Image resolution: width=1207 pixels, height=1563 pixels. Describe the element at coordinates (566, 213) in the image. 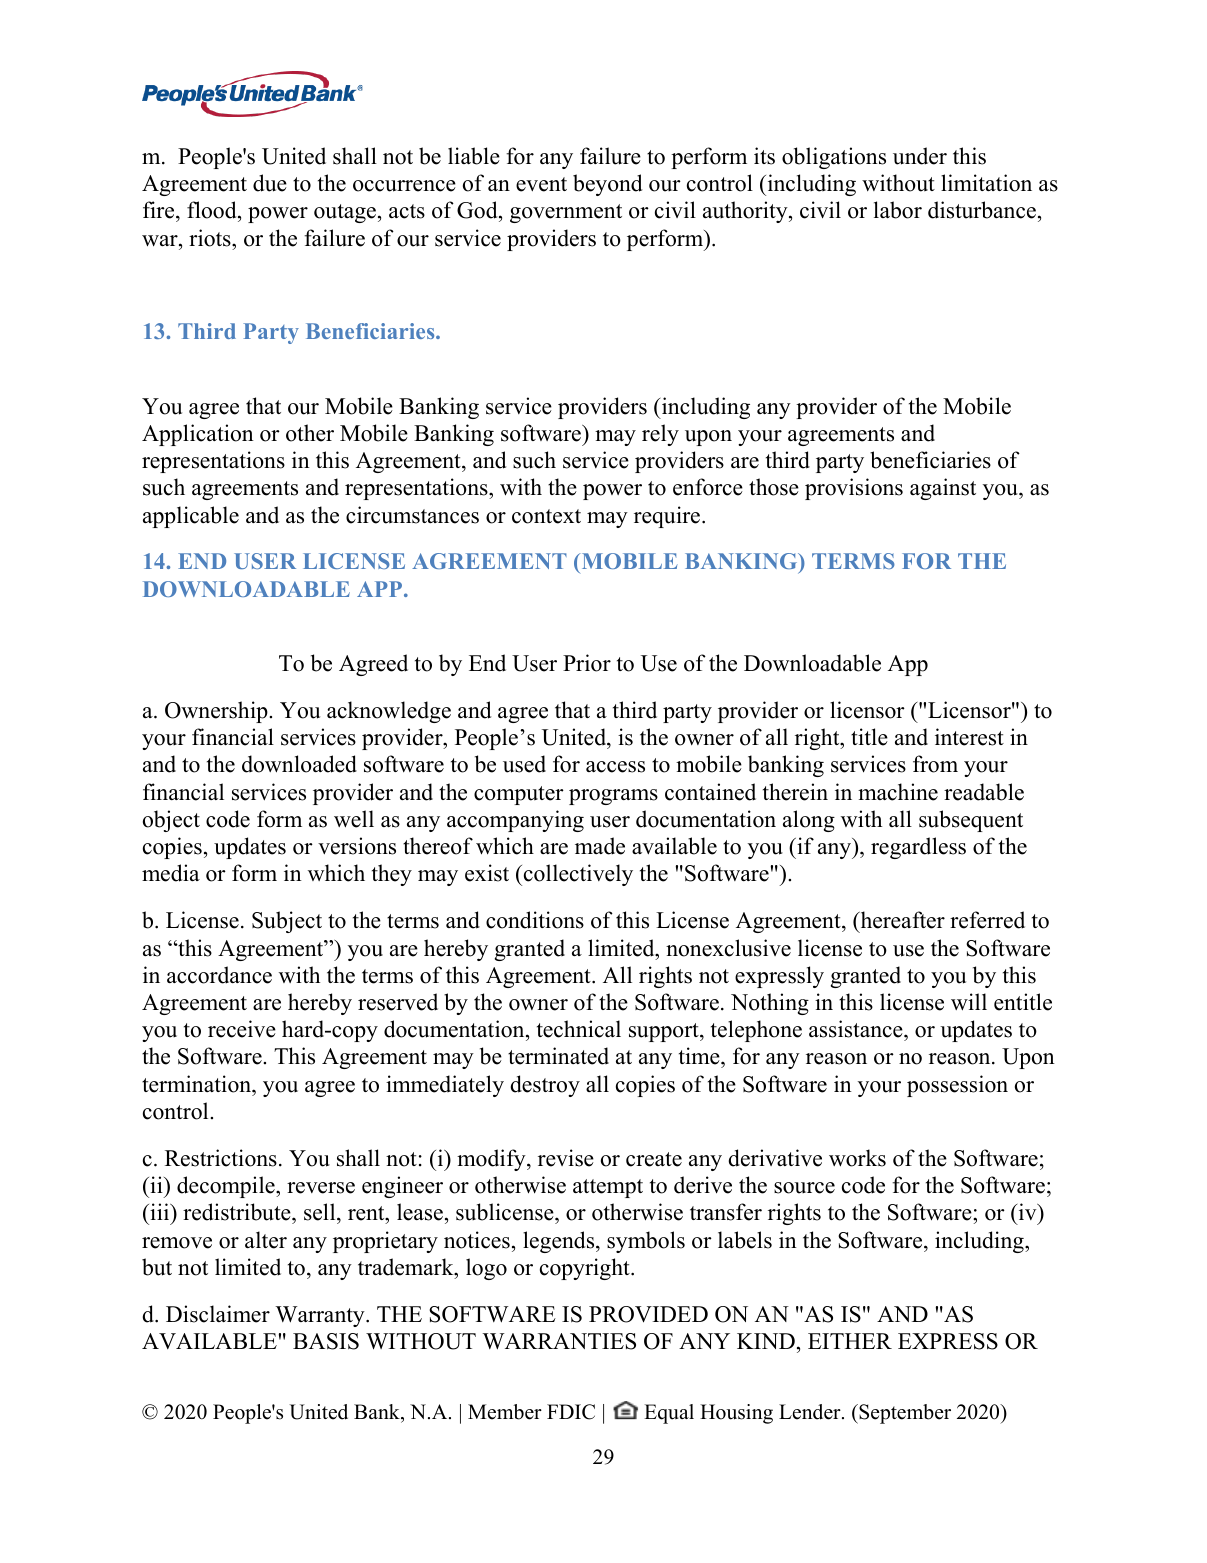

I see `government` at that location.
